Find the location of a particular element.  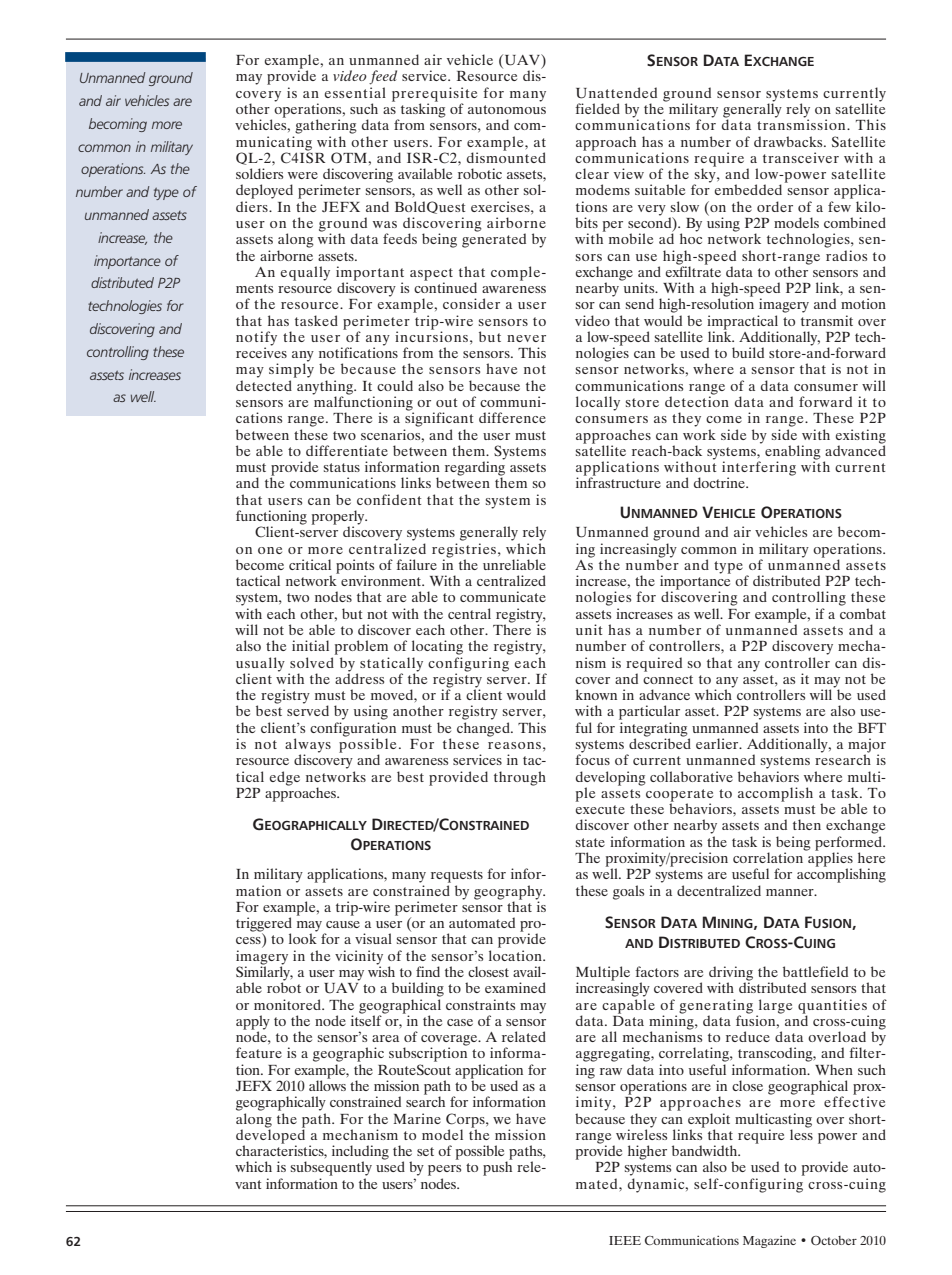

fielded is located at coordinates (597, 108).
